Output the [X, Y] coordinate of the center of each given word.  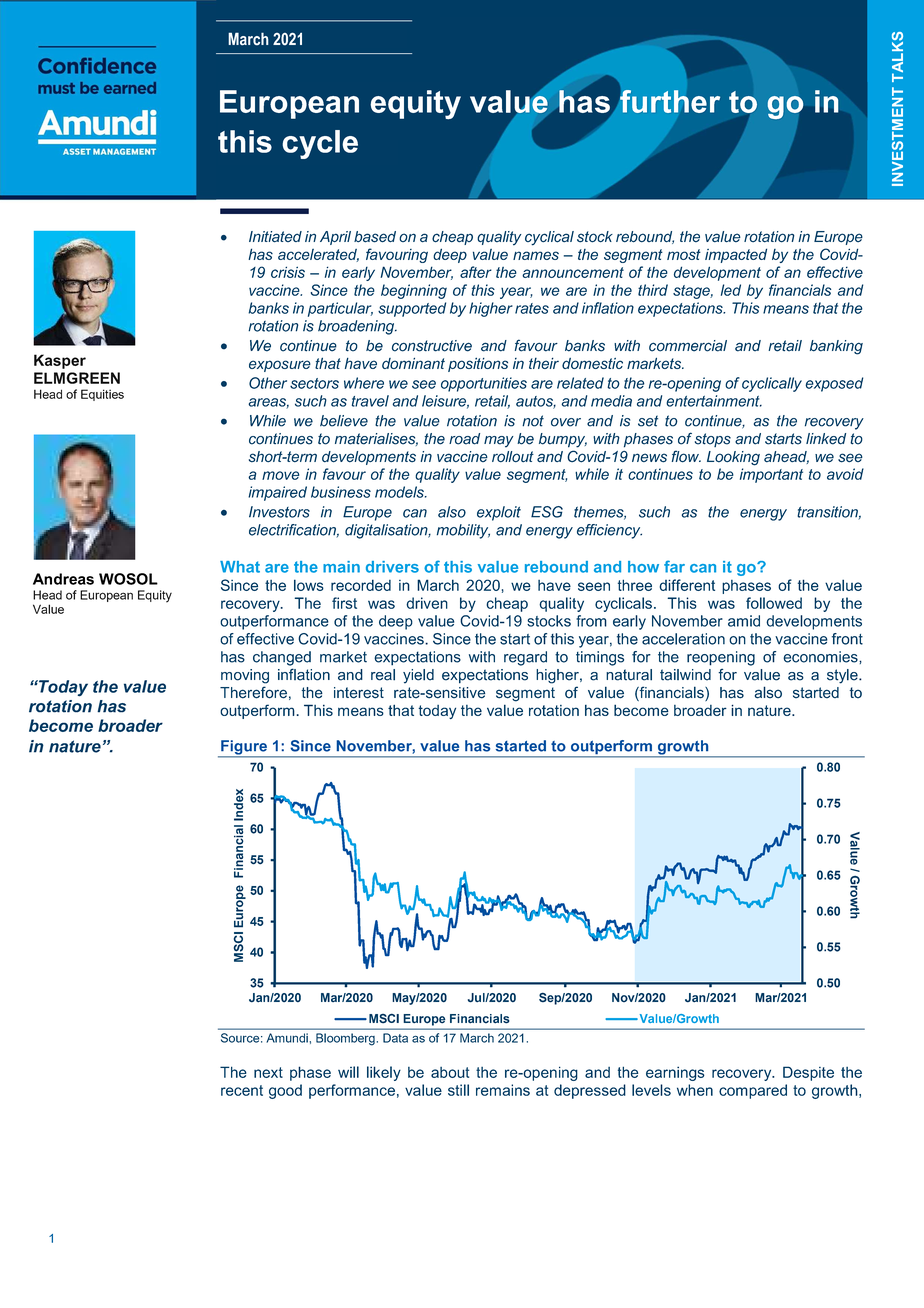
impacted [736, 255]
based [375, 237]
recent [242, 1090]
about [450, 1072]
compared [753, 1091]
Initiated [275, 237]
